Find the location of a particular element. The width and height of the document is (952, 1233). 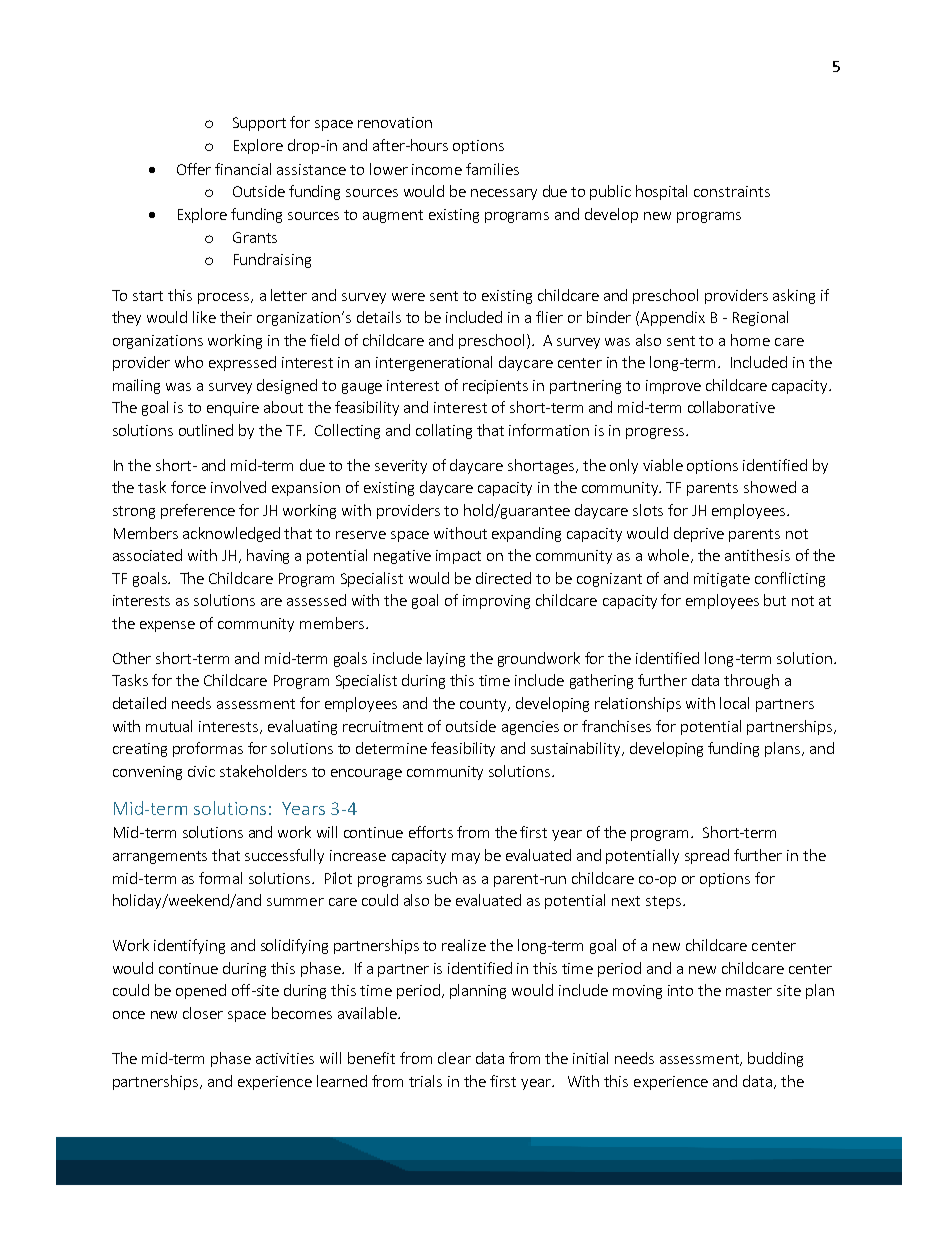

expressed is located at coordinates (242, 363).
